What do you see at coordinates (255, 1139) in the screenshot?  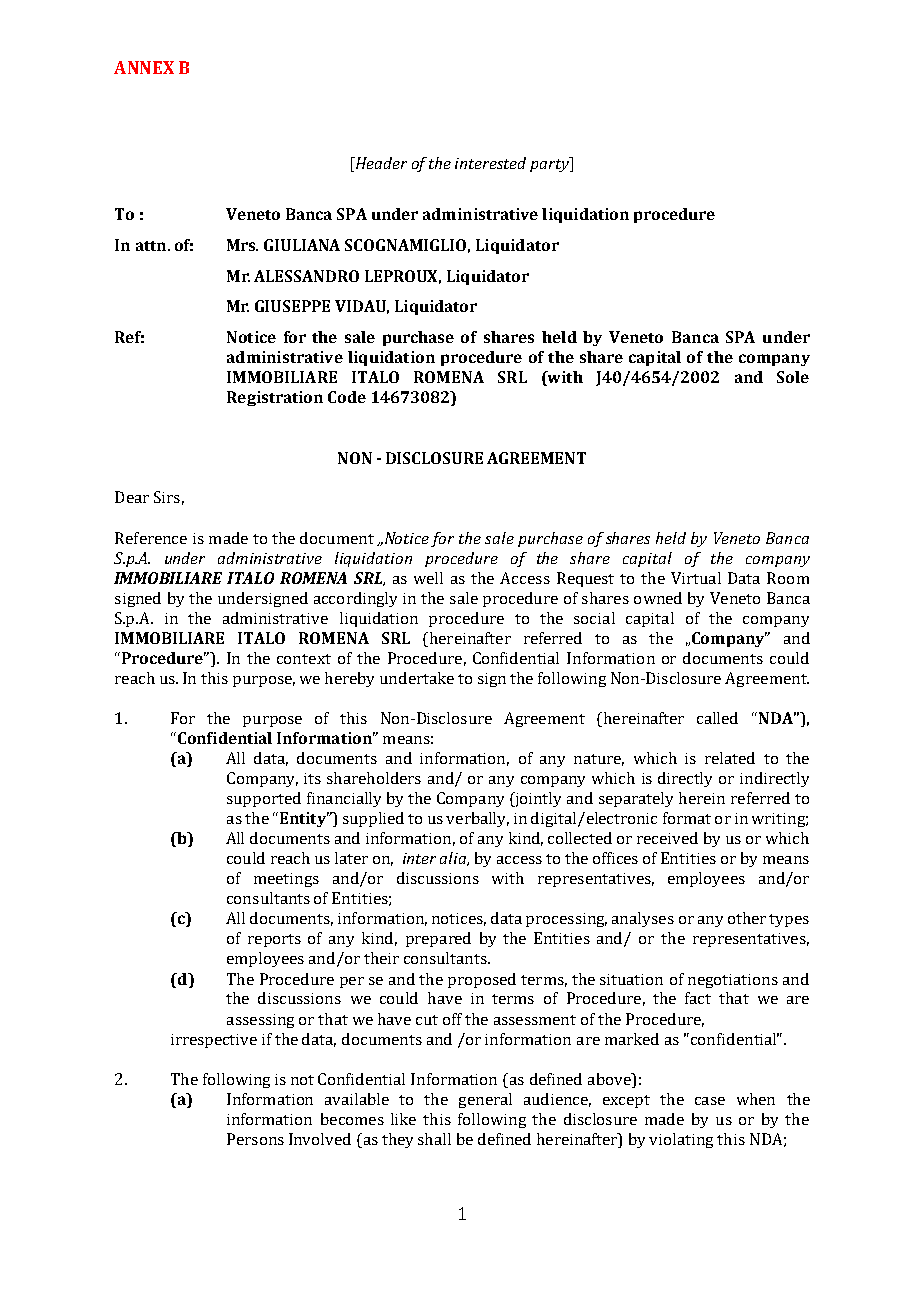 I see `Persons` at bounding box center [255, 1139].
